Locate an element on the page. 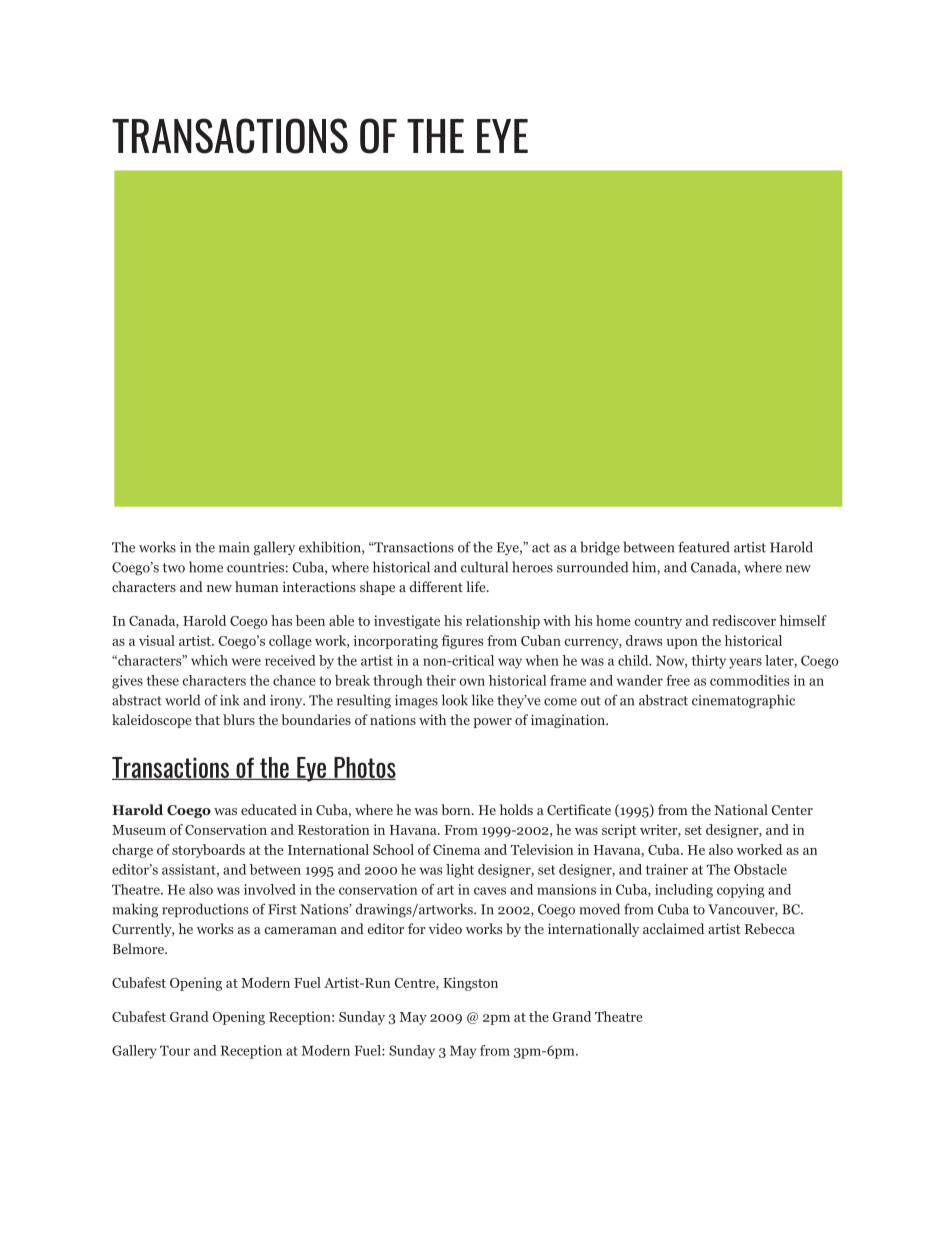 The height and width of the document is (1233, 952). copying is located at coordinates (741, 891).
